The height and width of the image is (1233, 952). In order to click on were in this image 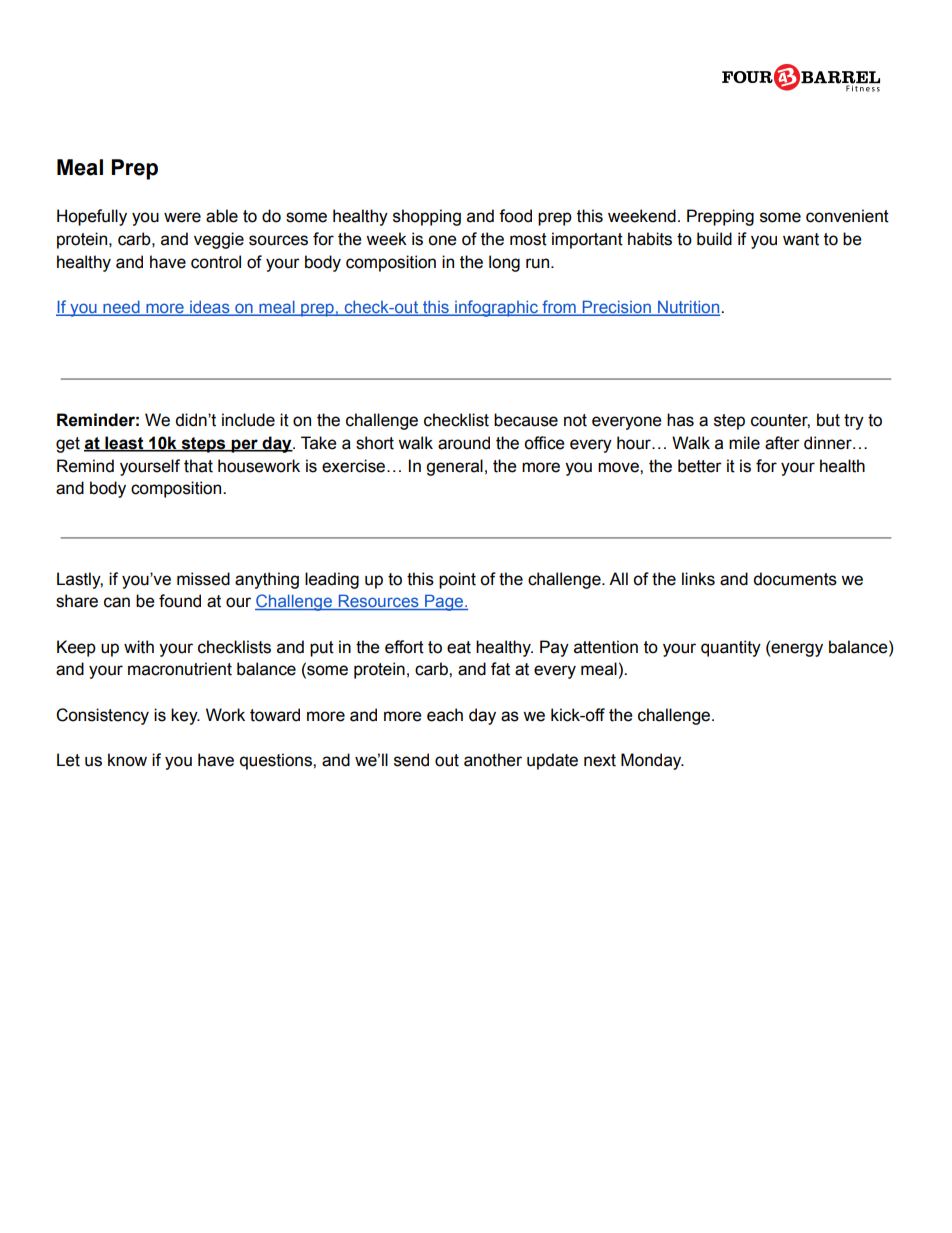, I will do `click(182, 217)`.
